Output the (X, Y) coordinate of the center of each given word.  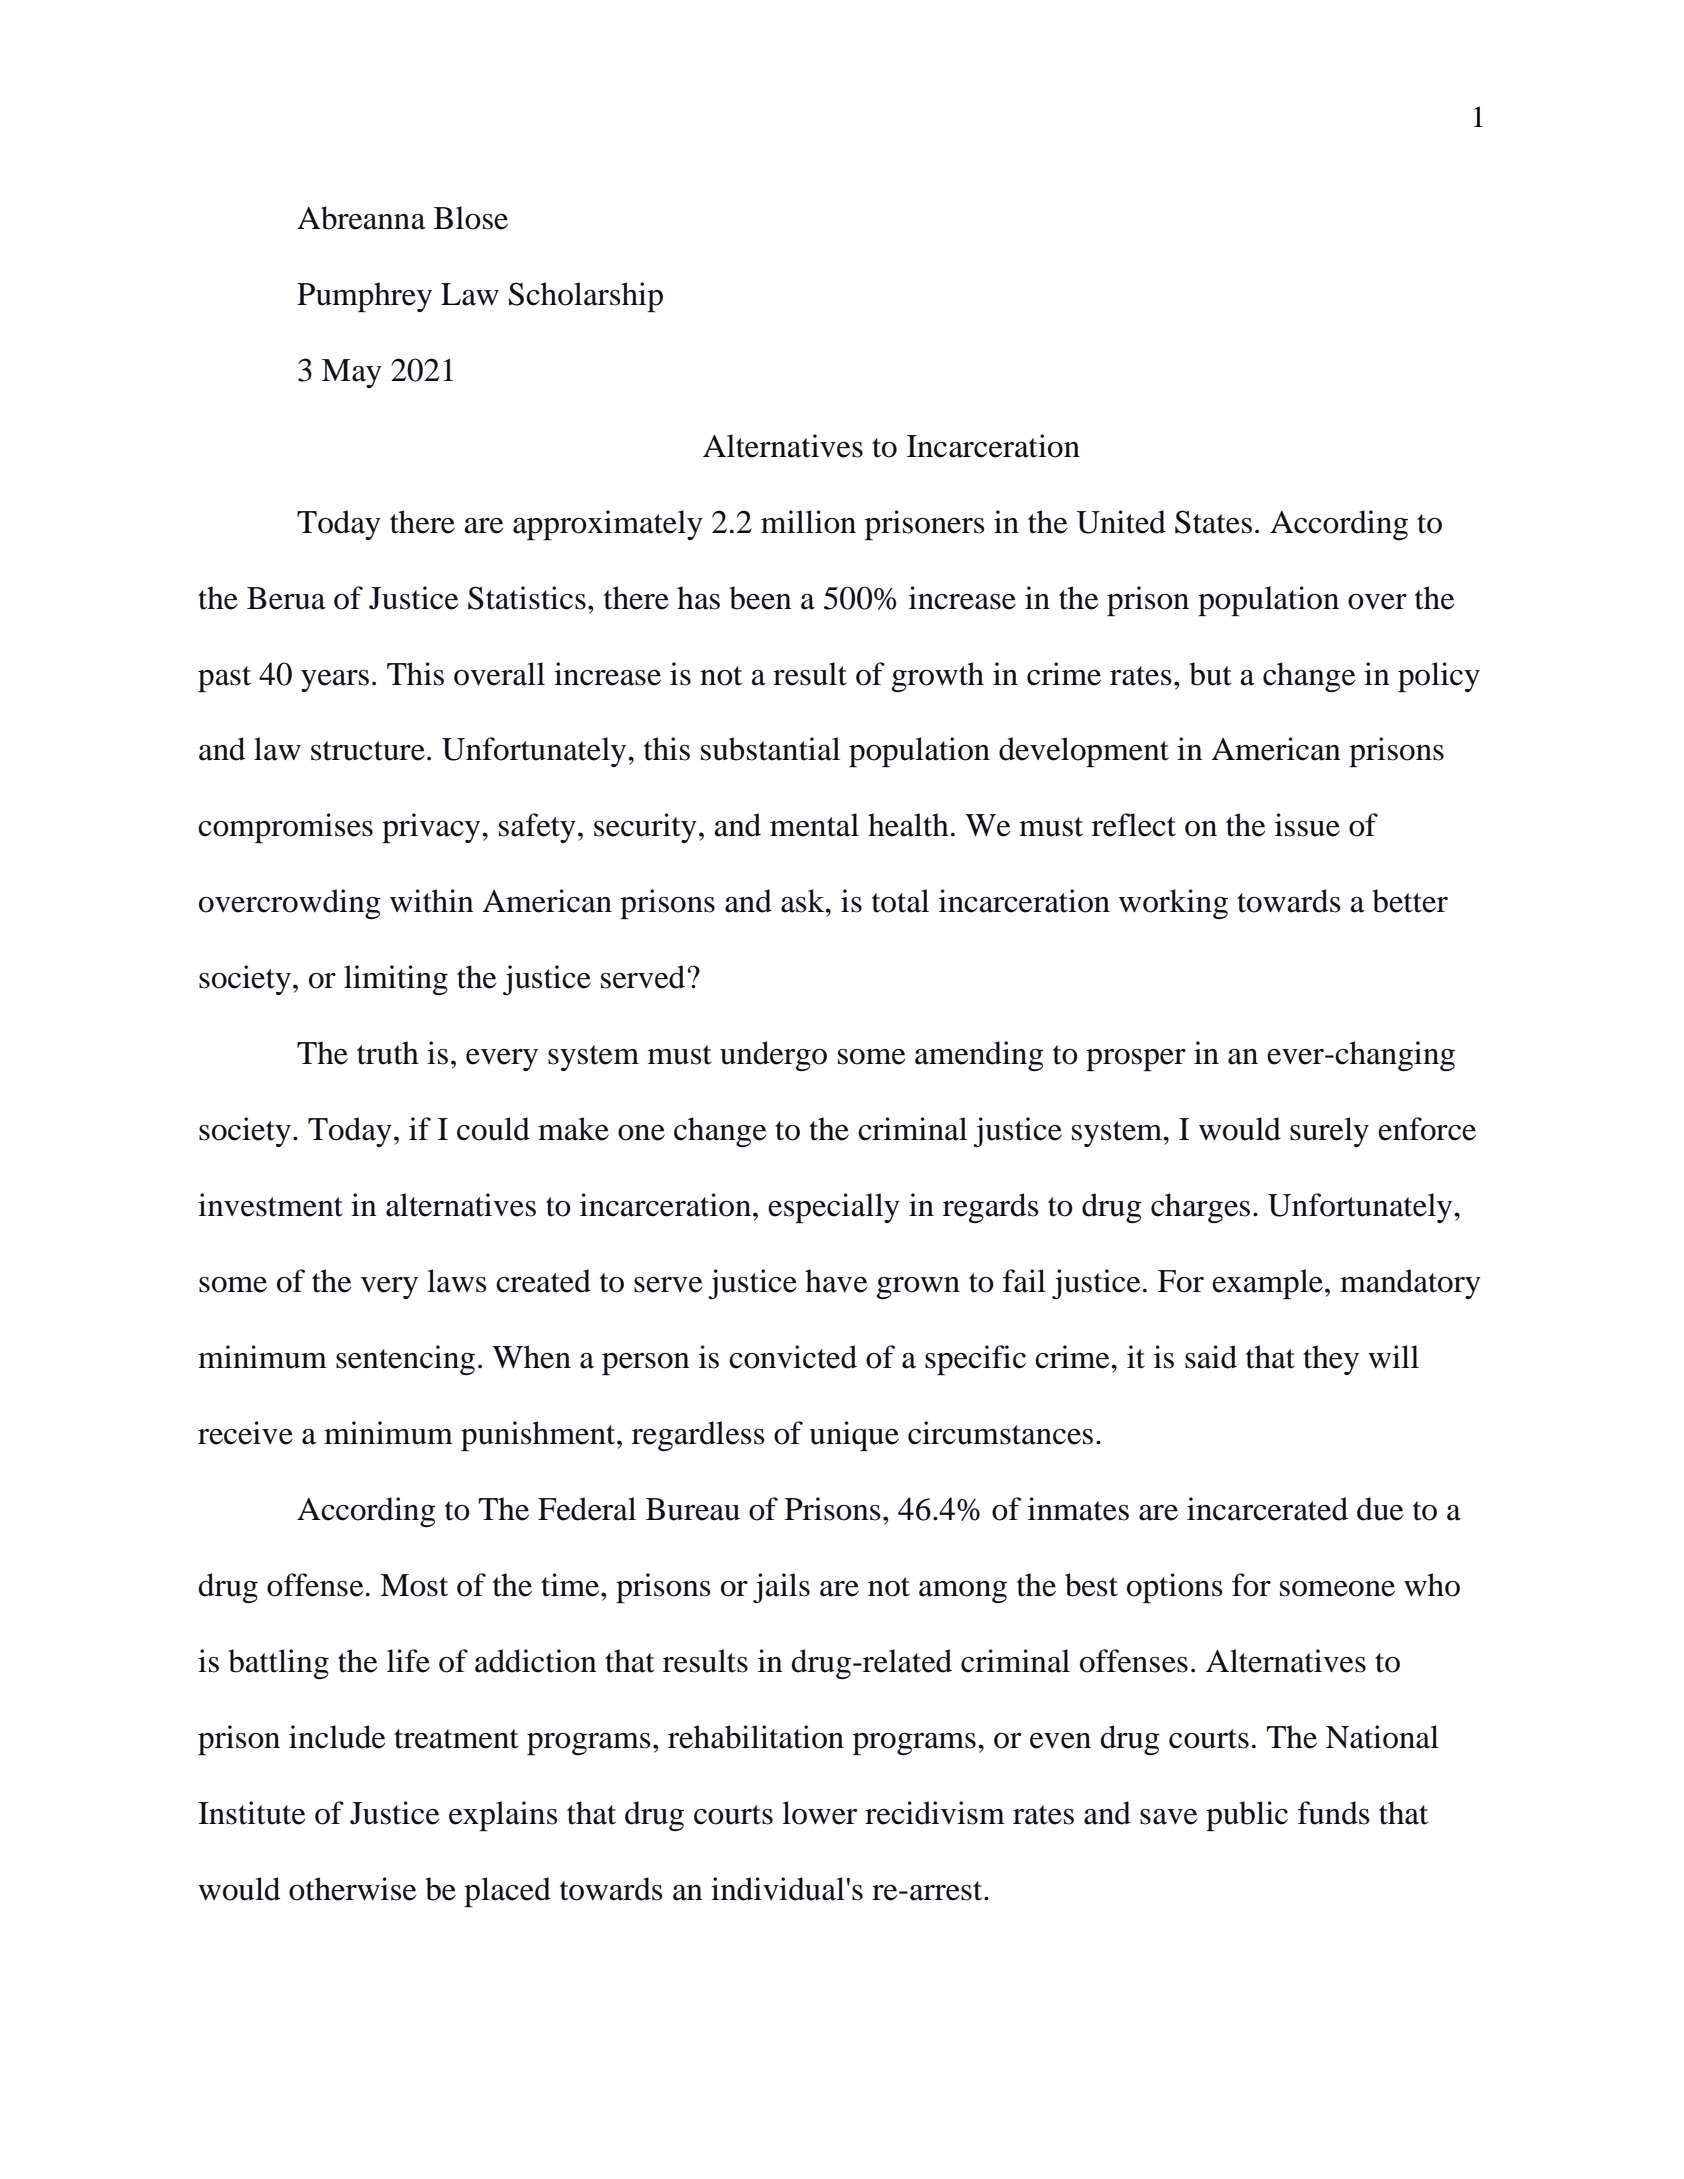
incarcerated (1267, 1509)
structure (368, 751)
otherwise (352, 1889)
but (1210, 674)
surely (1329, 1132)
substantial (770, 749)
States (1213, 522)
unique (854, 1436)
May (352, 373)
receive (245, 1433)
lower (819, 1813)
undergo (773, 1056)
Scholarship (586, 297)
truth (388, 1053)
